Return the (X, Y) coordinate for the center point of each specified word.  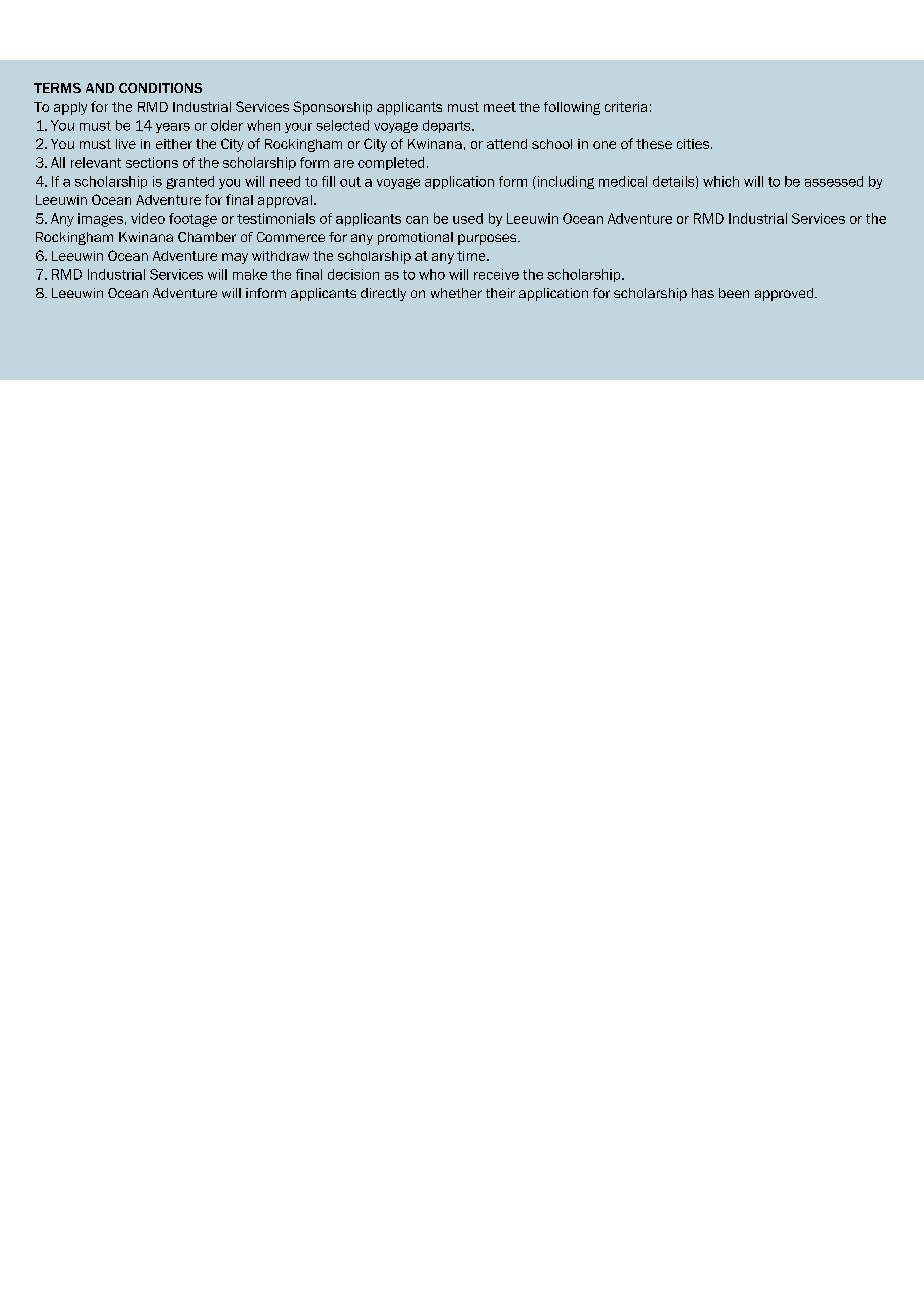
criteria (626, 107)
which (721, 181)
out (350, 182)
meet (500, 107)
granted (190, 182)
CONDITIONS (160, 88)
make (250, 274)
